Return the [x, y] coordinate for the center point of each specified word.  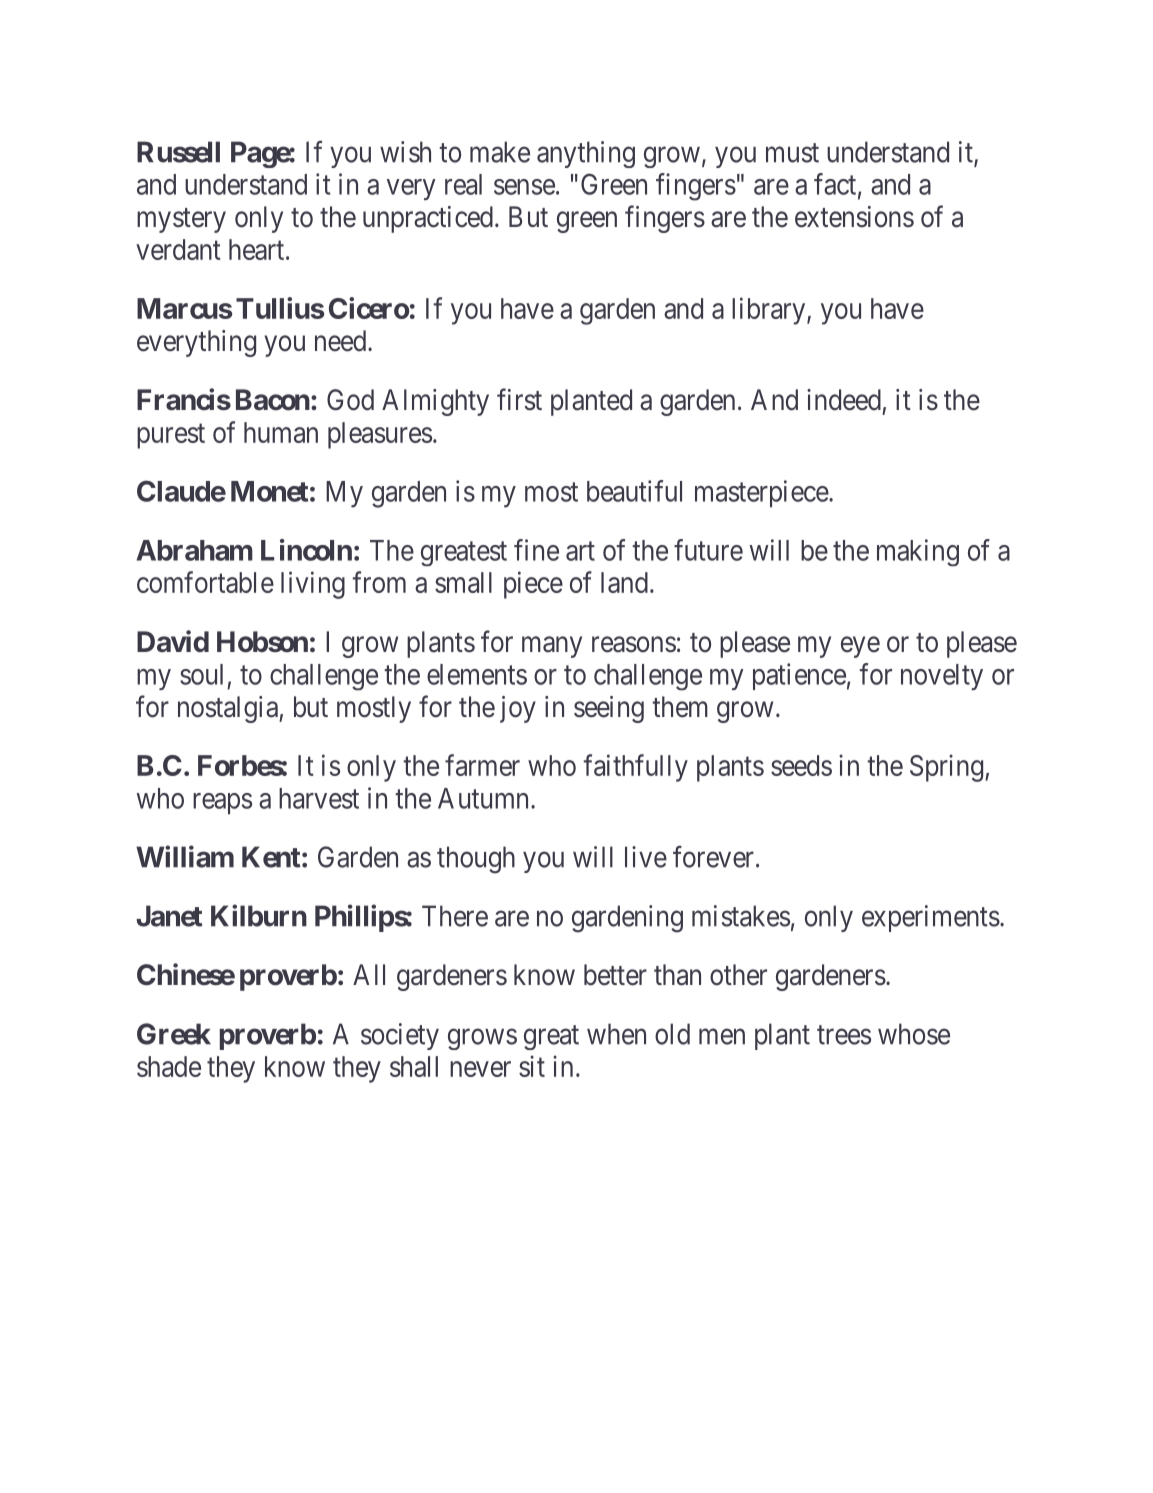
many [552, 647]
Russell [178, 152]
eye [860, 647]
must [792, 153]
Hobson [262, 642]
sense [524, 187]
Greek [174, 1034]
